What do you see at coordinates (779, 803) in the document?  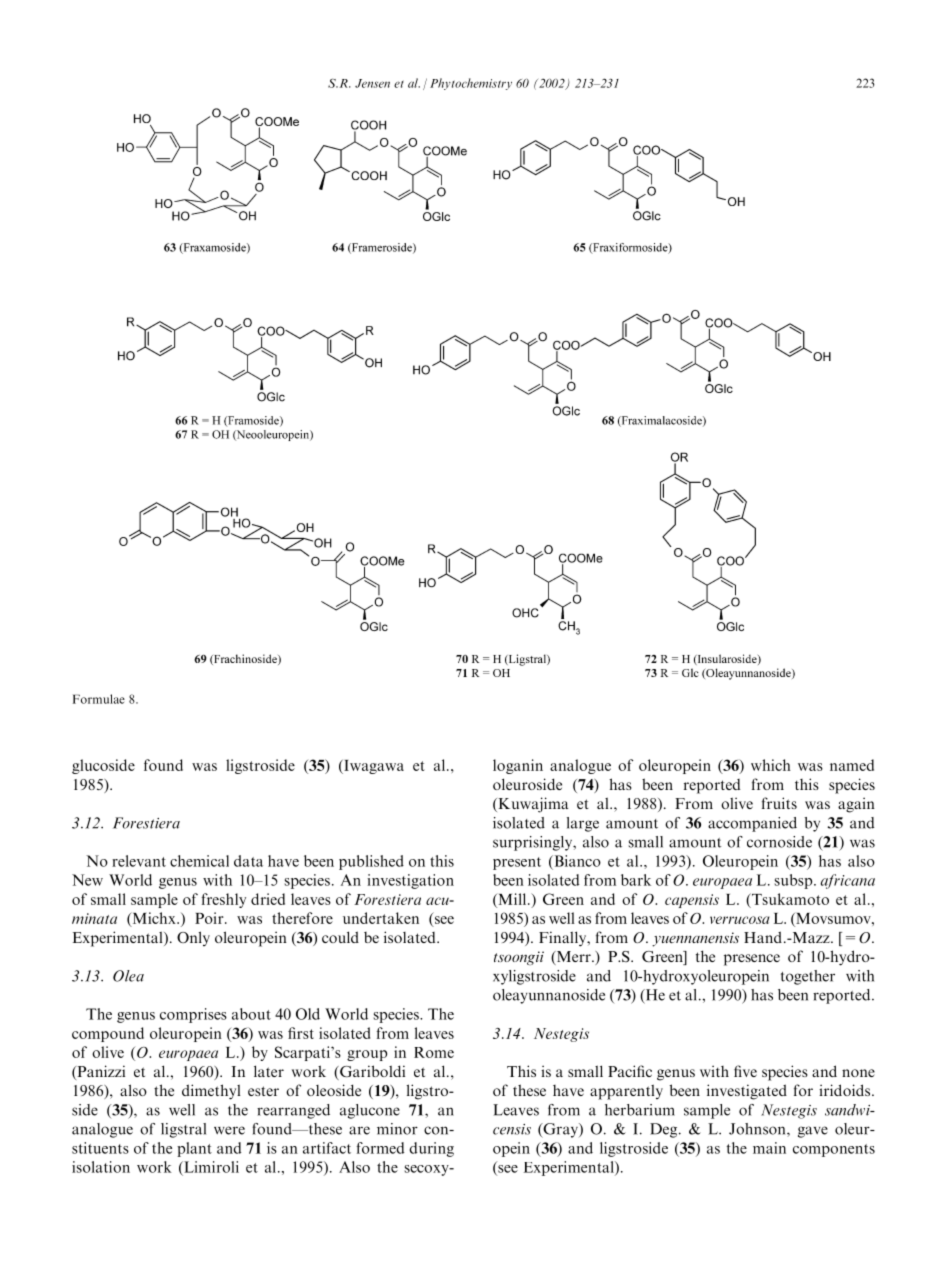 I see `fruits` at bounding box center [779, 803].
